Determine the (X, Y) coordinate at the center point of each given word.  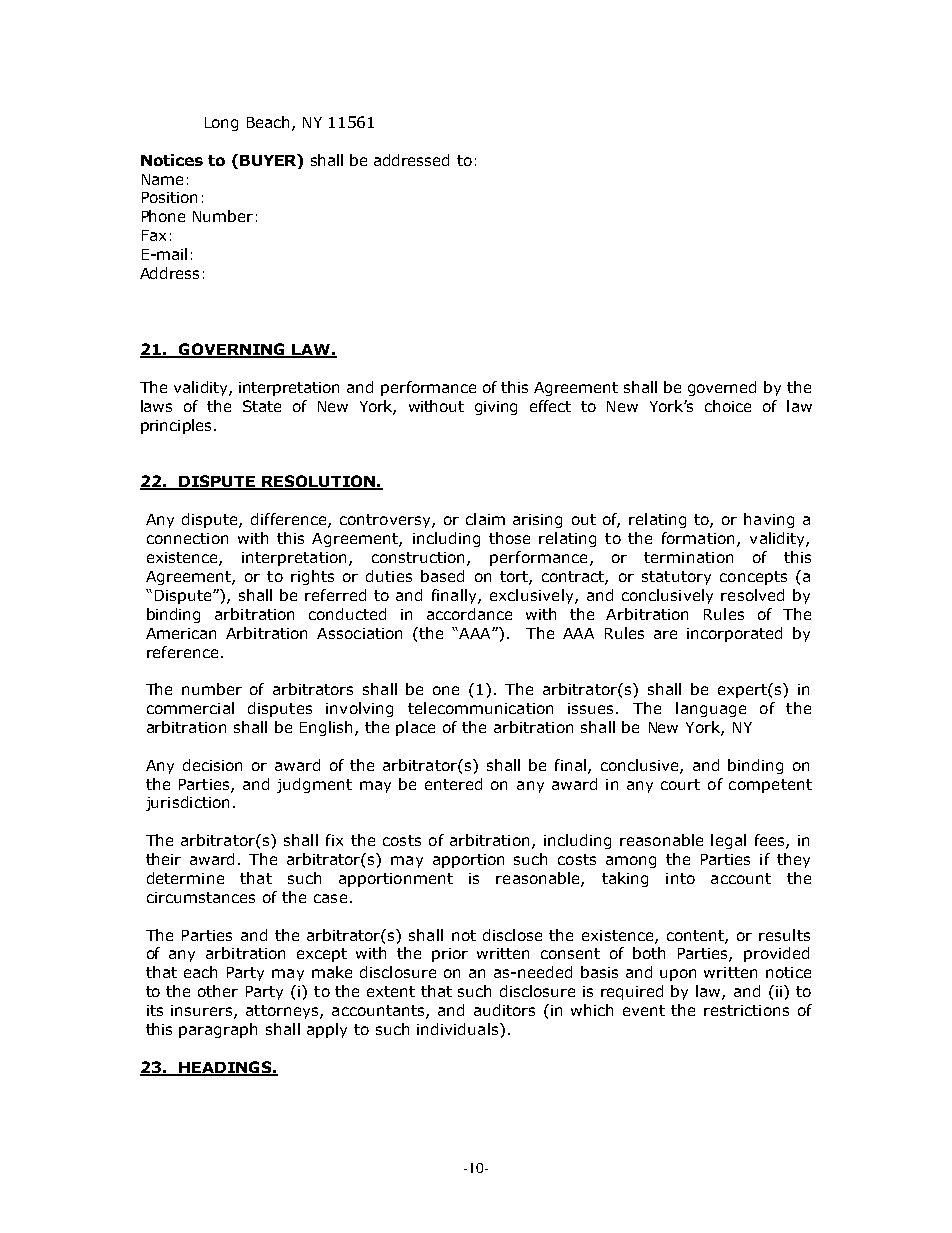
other (218, 991)
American (181, 633)
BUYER (269, 160)
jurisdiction (187, 803)
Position (169, 197)
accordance (469, 614)
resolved (752, 595)
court (680, 784)
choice (728, 406)
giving (496, 408)
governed (722, 388)
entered (453, 784)
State (262, 406)
